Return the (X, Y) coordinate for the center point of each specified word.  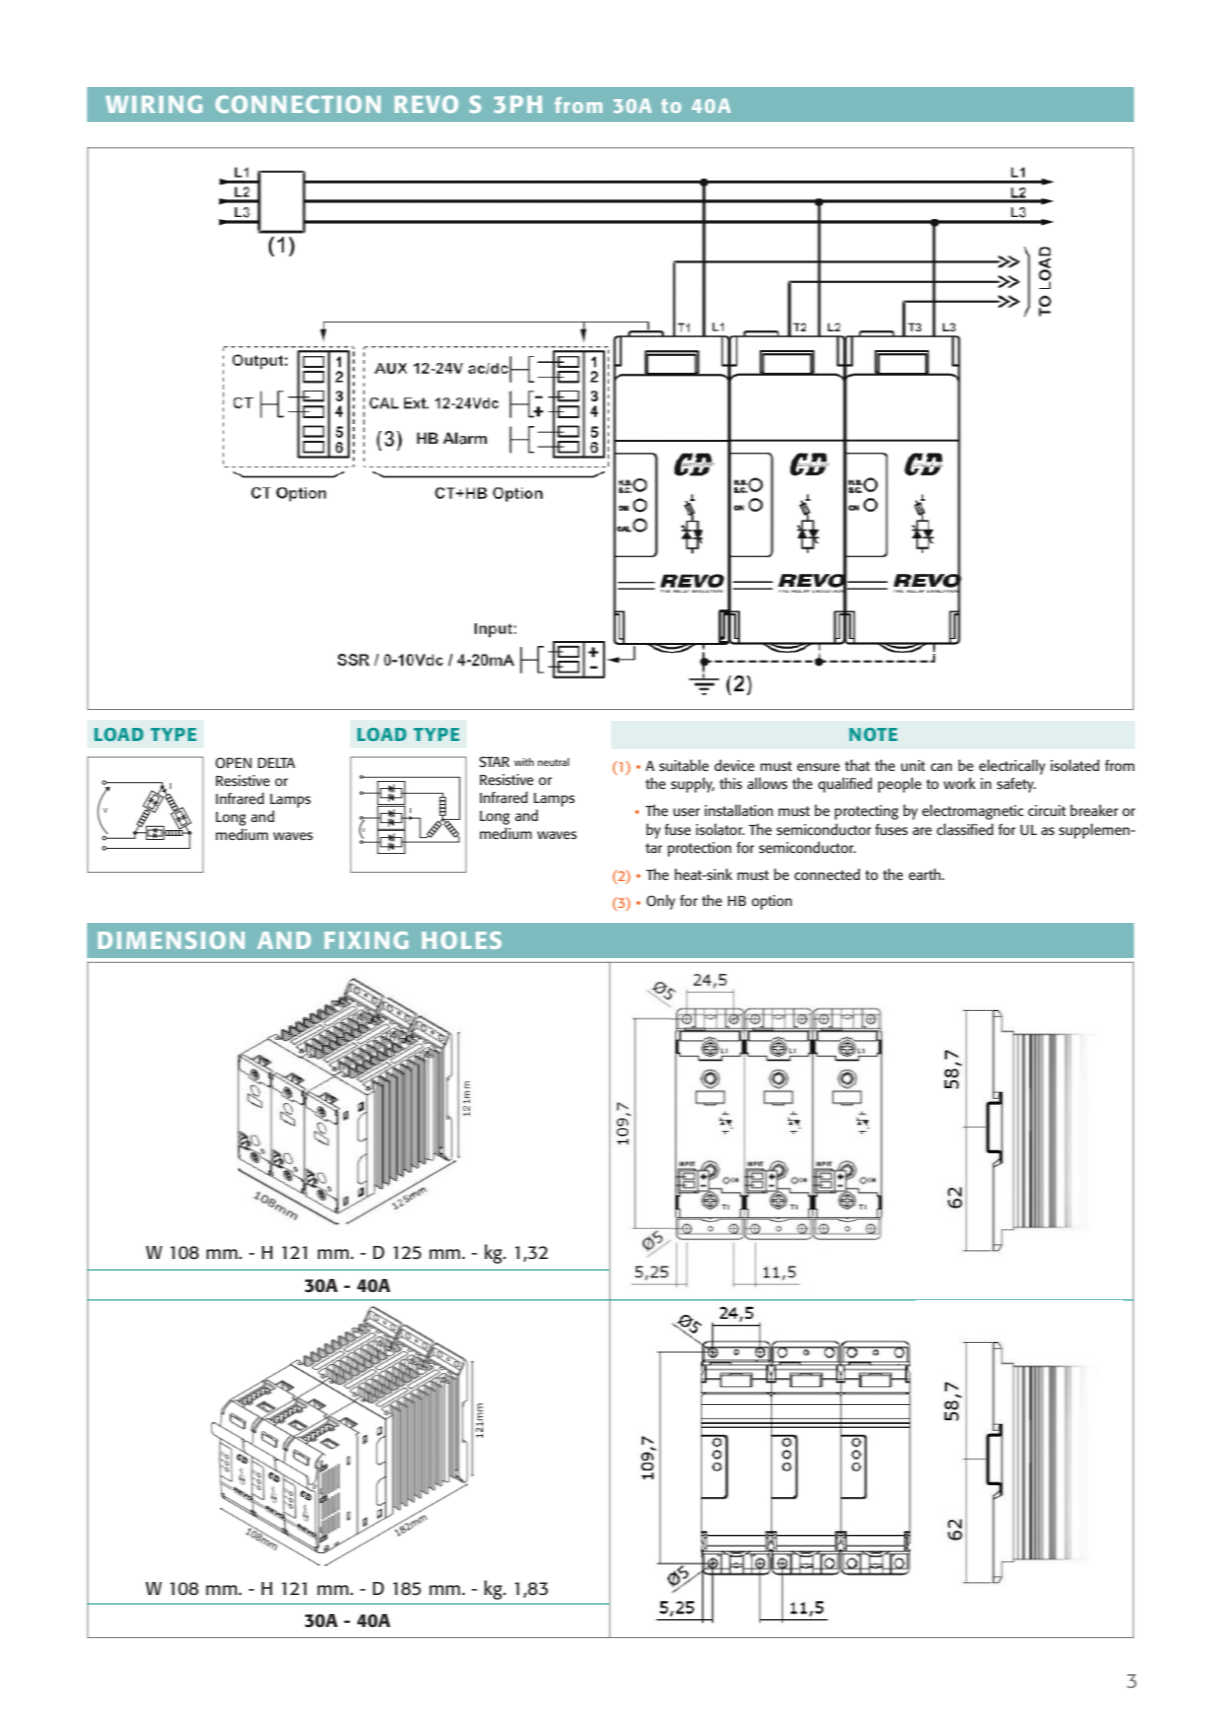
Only (660, 902)
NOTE (873, 734)
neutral (553, 762)
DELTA (276, 763)
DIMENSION (171, 940)
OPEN (233, 763)
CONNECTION (298, 104)
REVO (426, 104)
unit (913, 765)
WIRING (154, 104)
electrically (1012, 767)
